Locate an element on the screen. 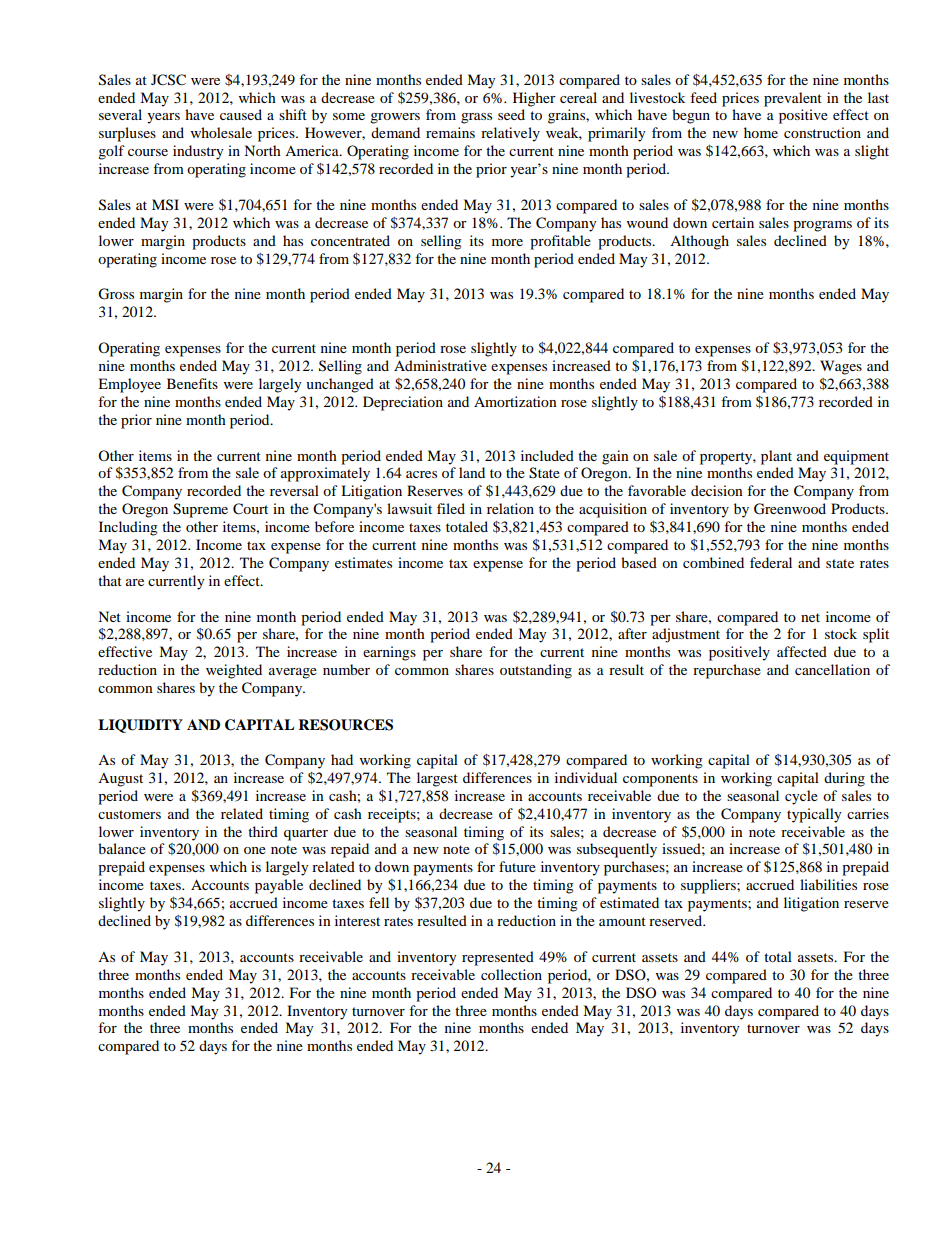 The image size is (952, 1233). liabilities is located at coordinates (828, 884).
